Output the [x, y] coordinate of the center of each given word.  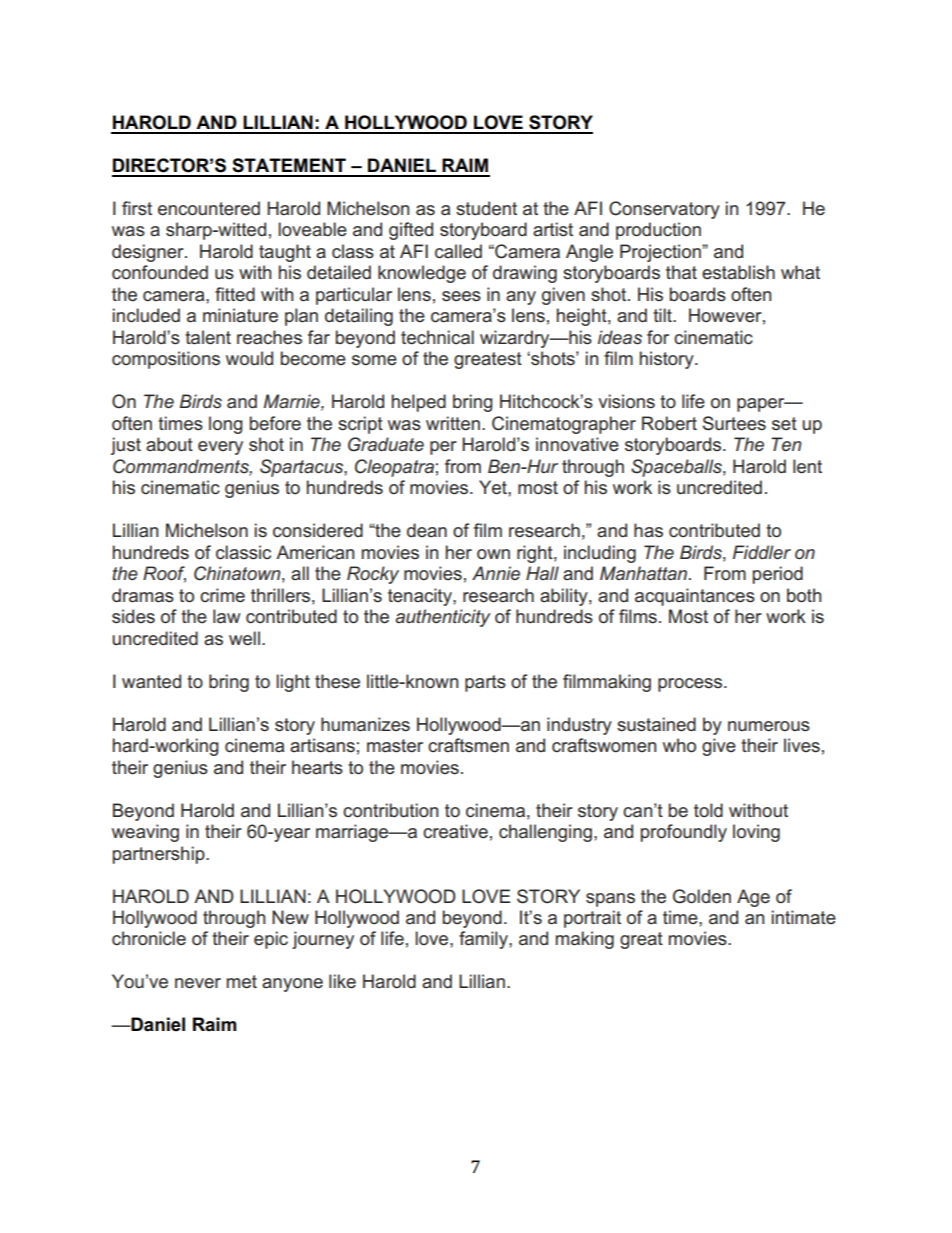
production [658, 231]
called [458, 251]
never [198, 983]
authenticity [443, 618]
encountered [209, 208]
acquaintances [695, 597]
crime [222, 595]
